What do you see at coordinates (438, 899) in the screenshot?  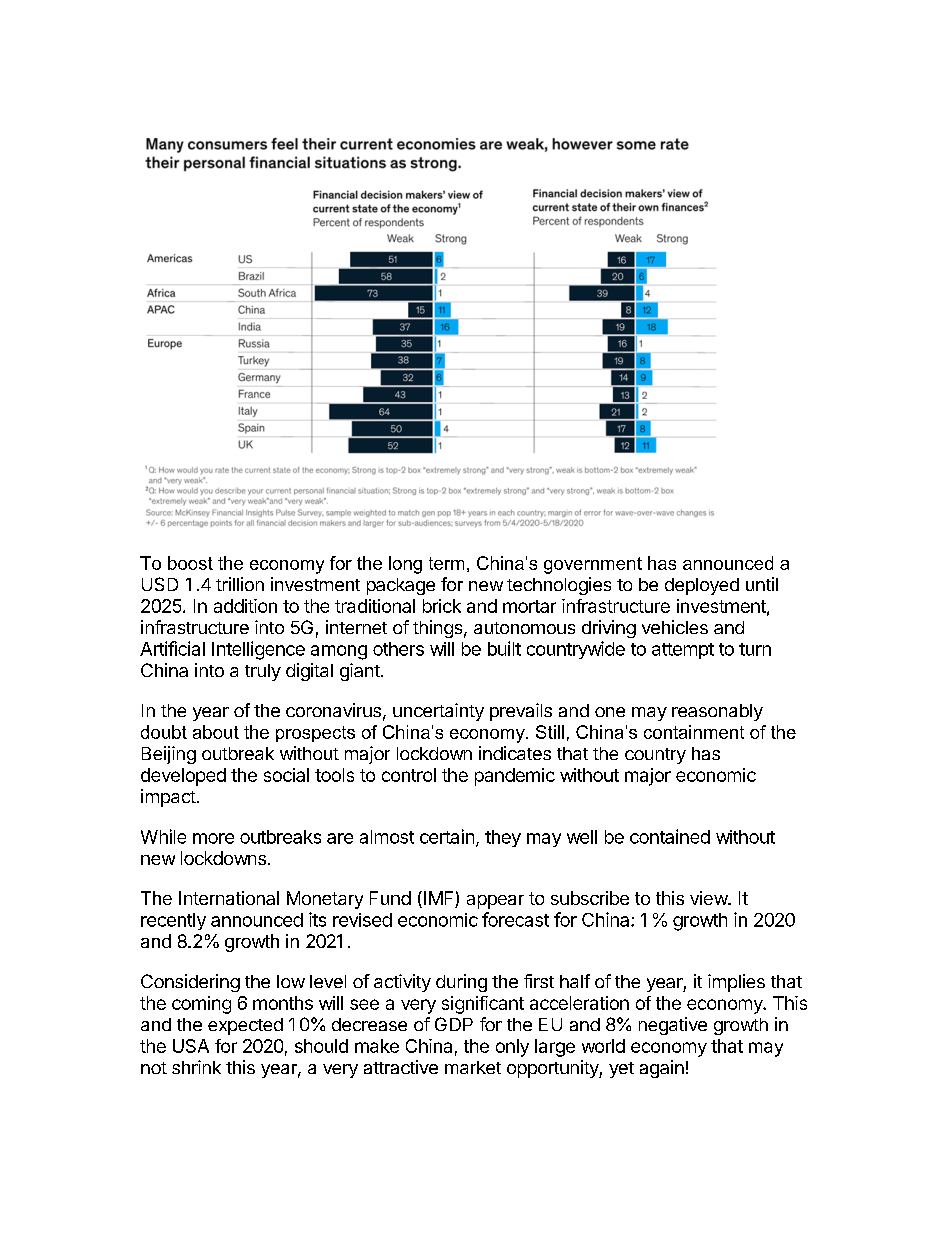 I see `IMF` at bounding box center [438, 899].
